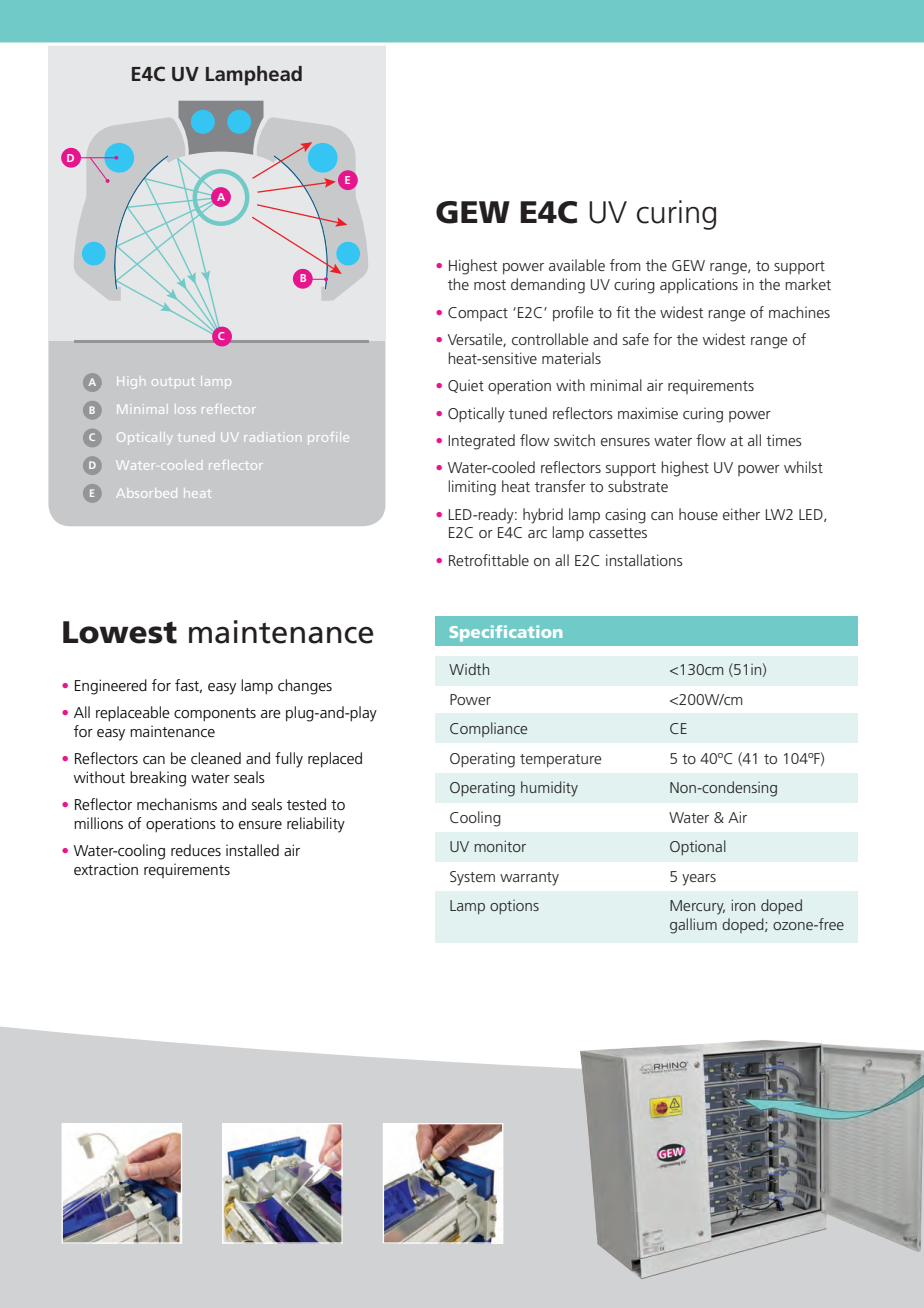  Describe the element at coordinates (561, 760) in the image. I see `temperature` at that location.
